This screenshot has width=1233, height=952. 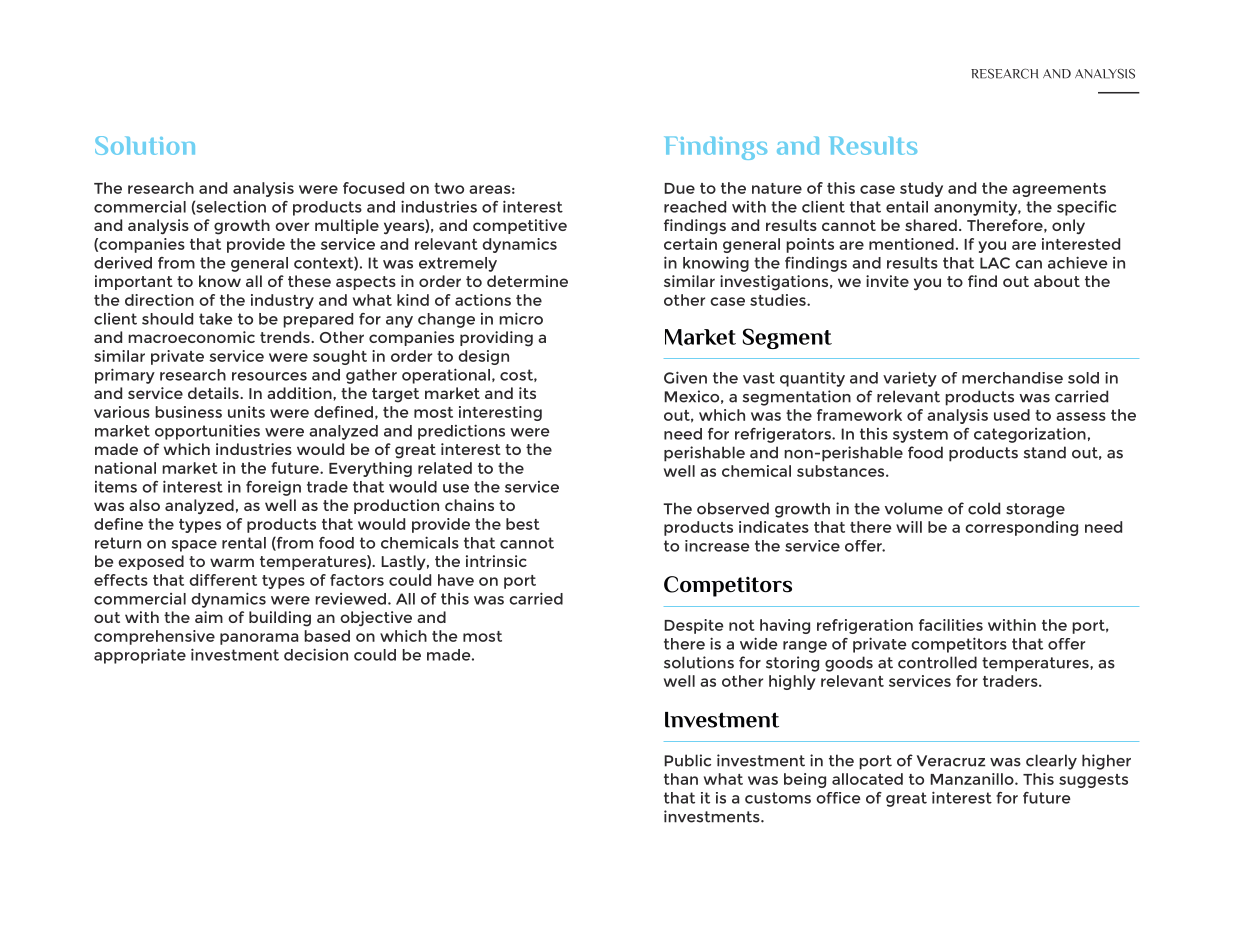 What do you see at coordinates (951, 625) in the screenshot?
I see `facilities` at bounding box center [951, 625].
